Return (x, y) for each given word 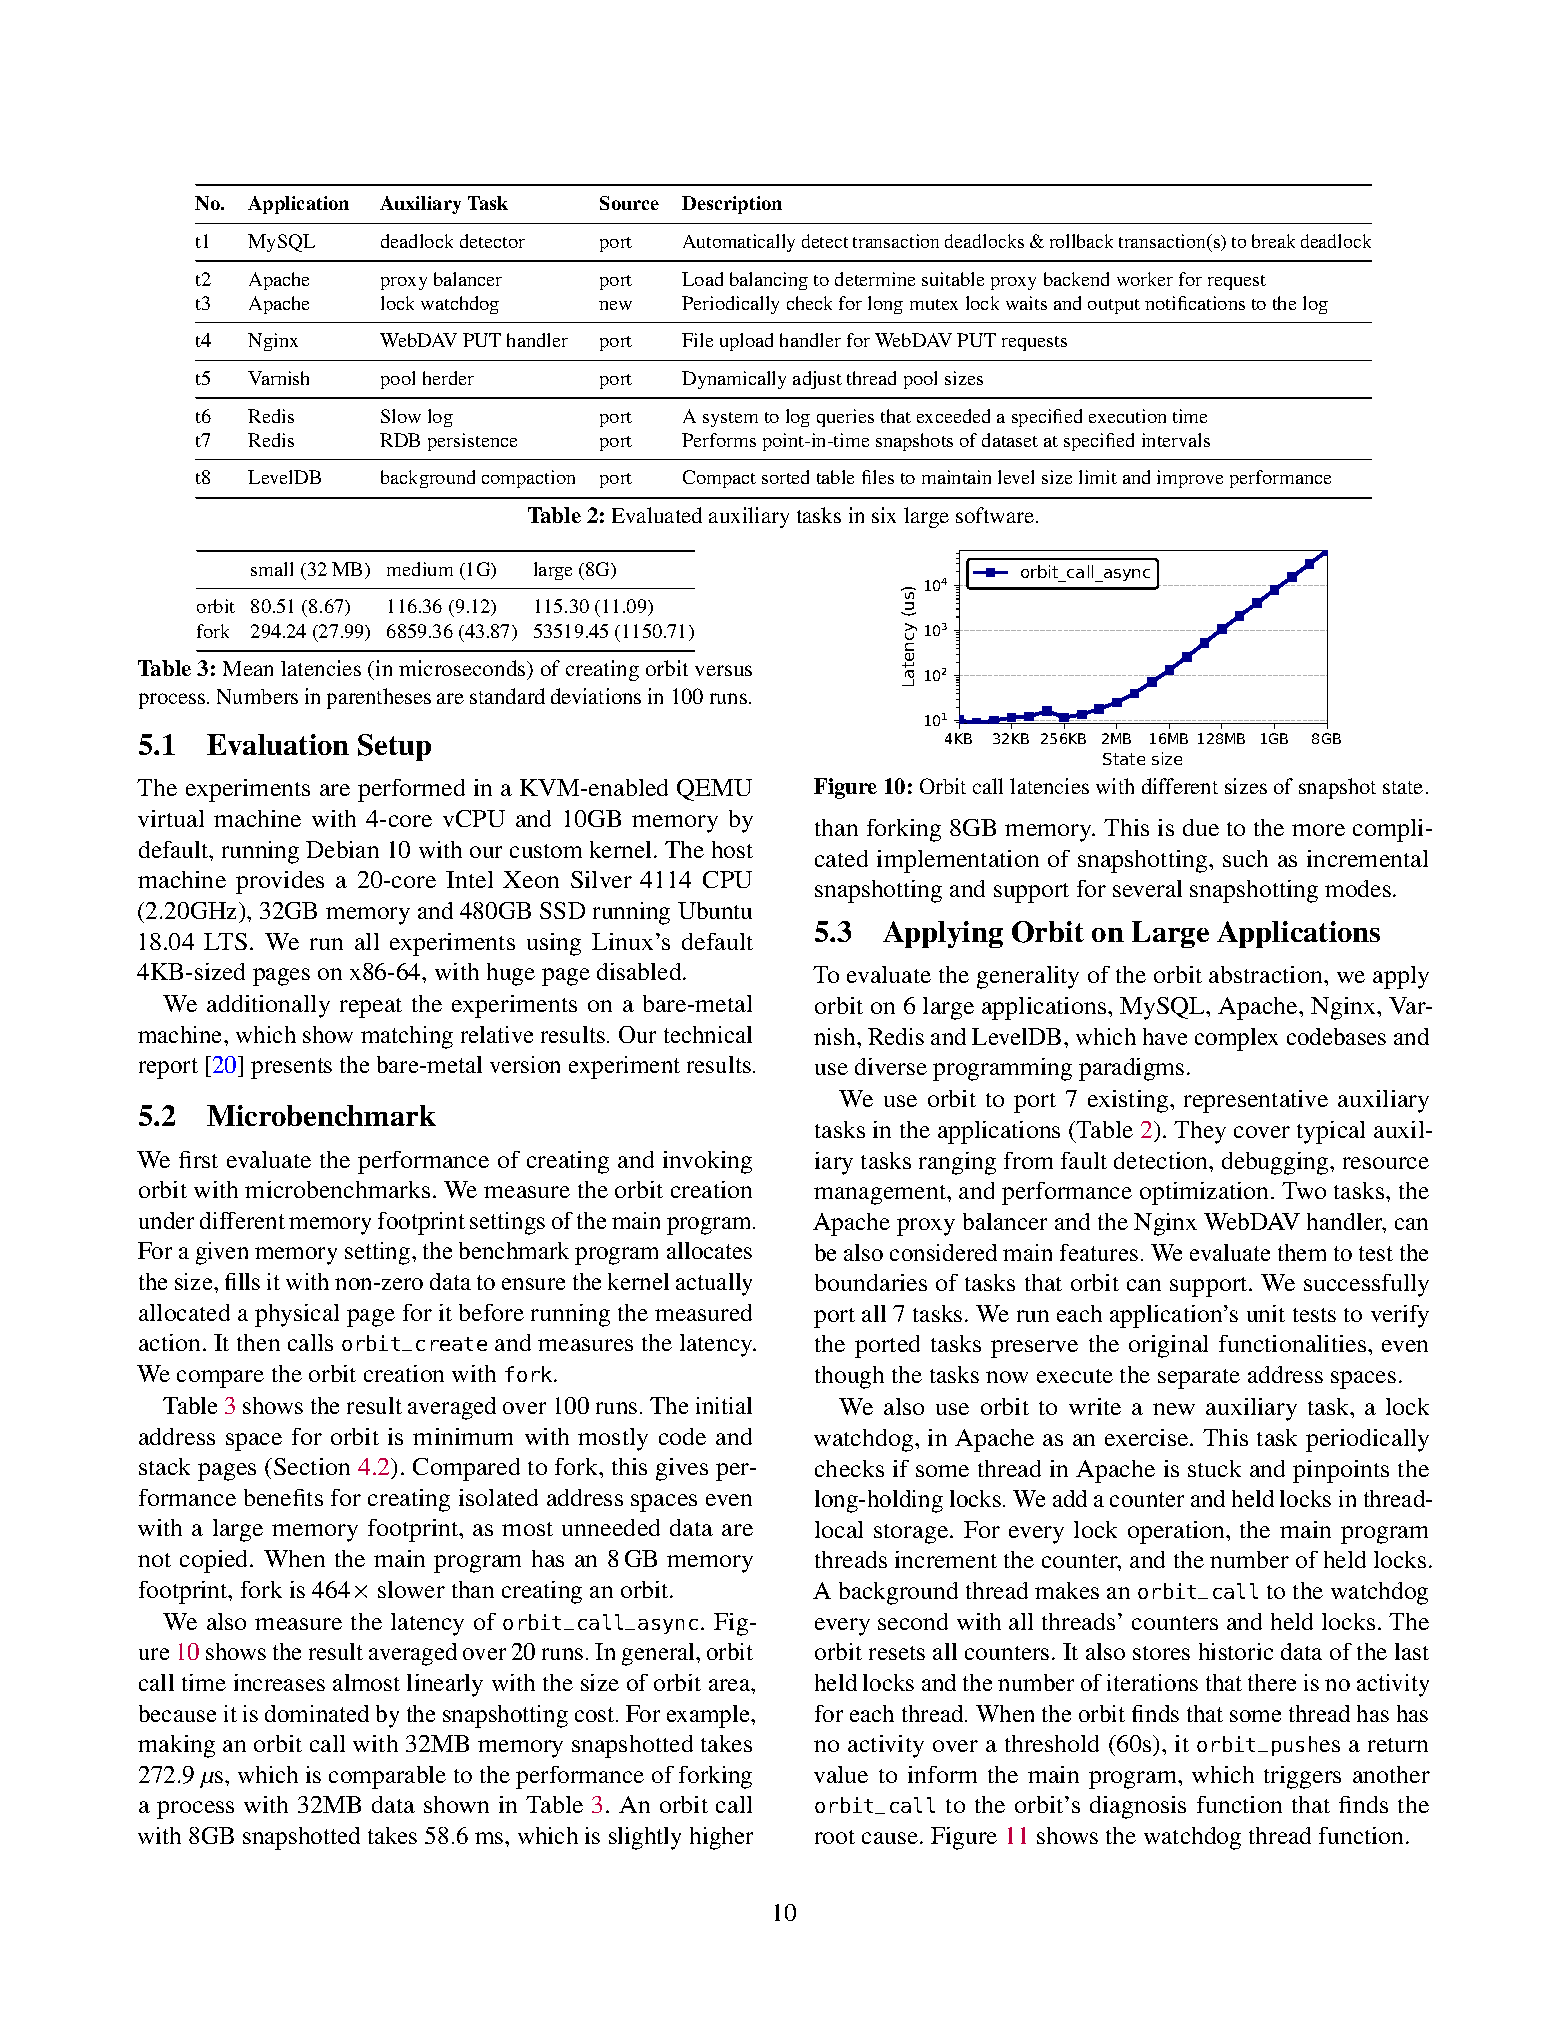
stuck (1214, 1468)
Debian (342, 849)
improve (1190, 479)
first (198, 1159)
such (1245, 858)
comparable (387, 1777)
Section (312, 1466)
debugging (1276, 1163)
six (884, 515)
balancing (769, 281)
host (732, 849)
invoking (707, 1162)
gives (682, 1469)
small (272, 569)
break (1273, 241)
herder (448, 378)
